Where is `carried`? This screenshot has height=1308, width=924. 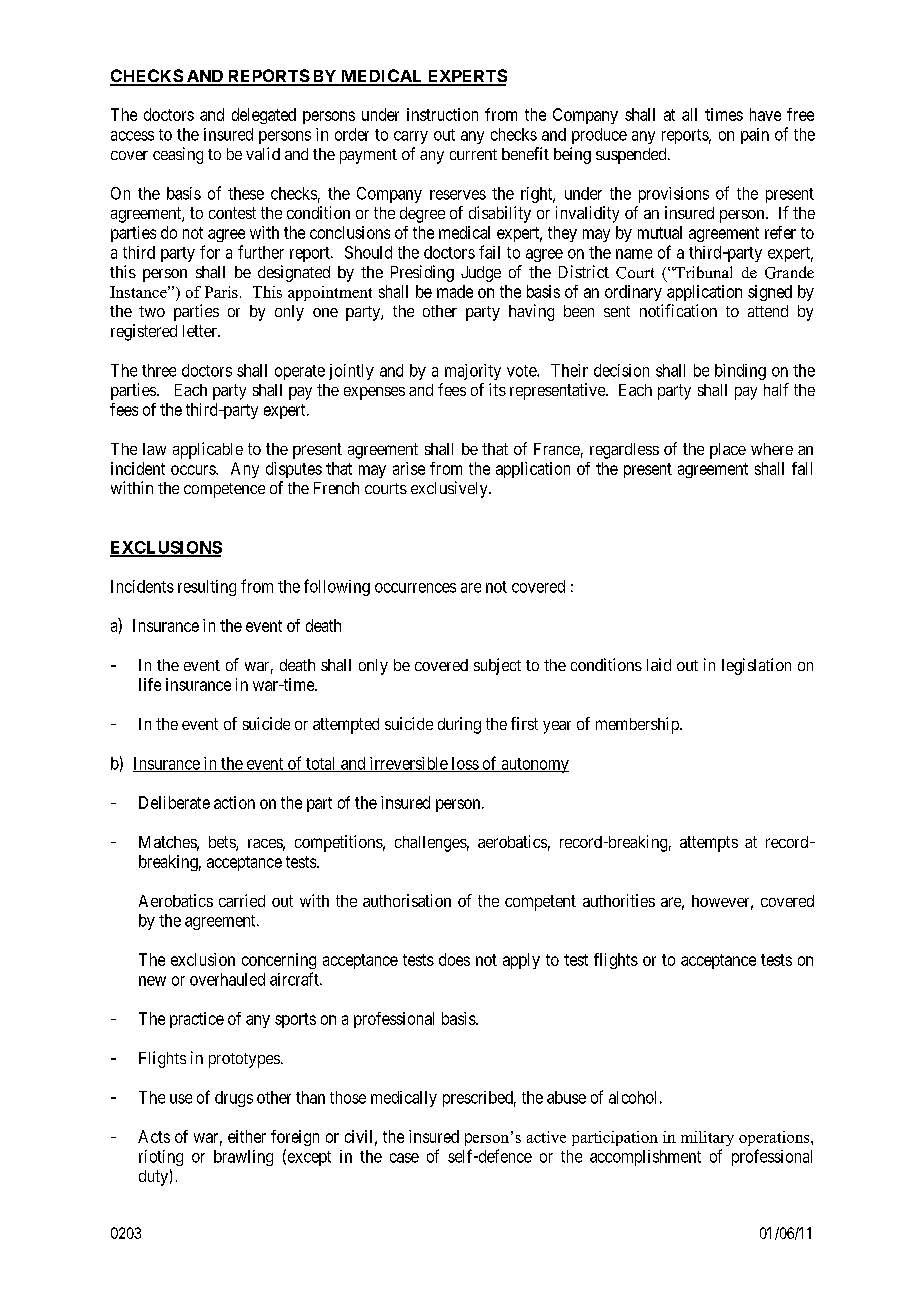
carried is located at coordinates (242, 900).
